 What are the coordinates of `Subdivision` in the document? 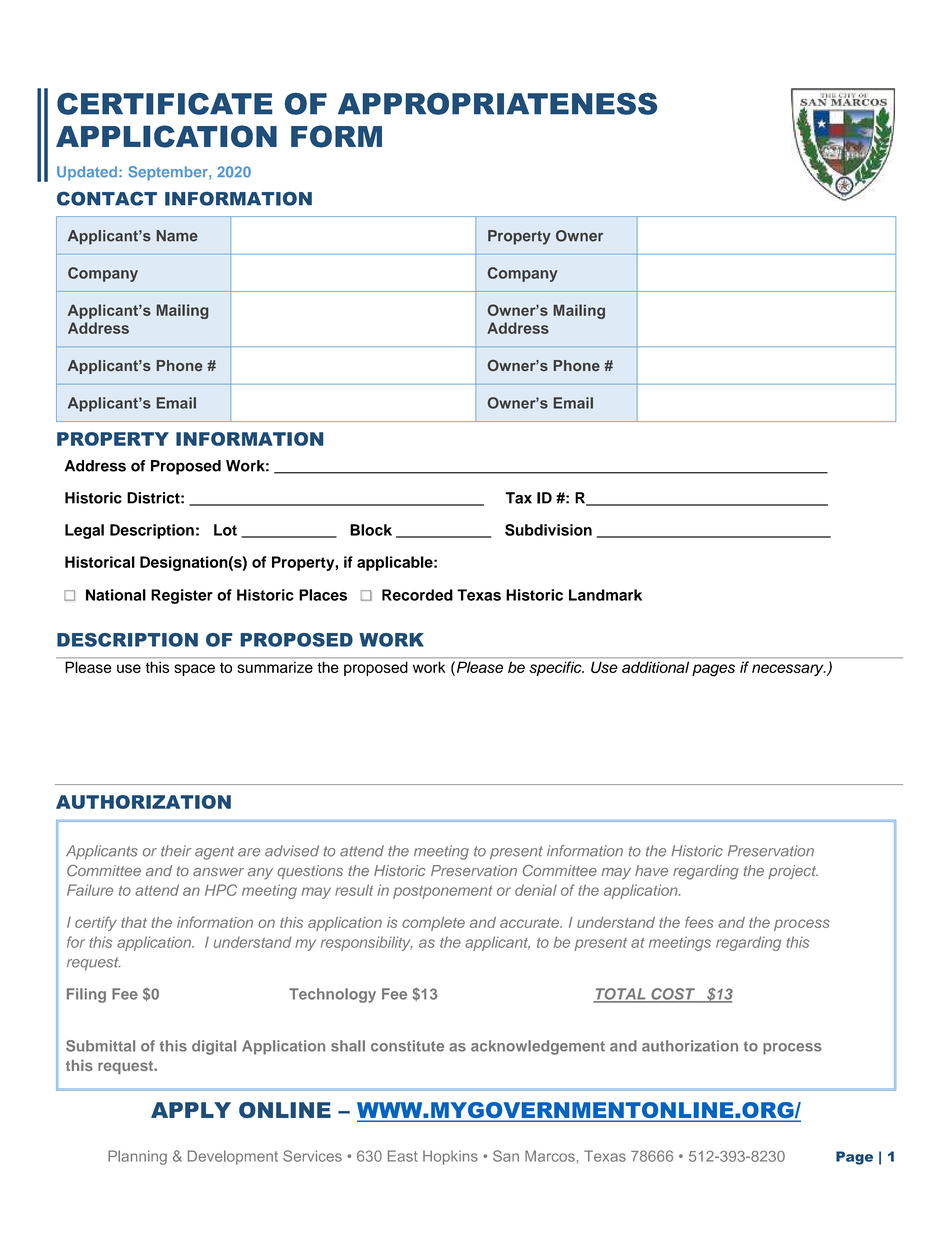 It's located at (548, 530).
